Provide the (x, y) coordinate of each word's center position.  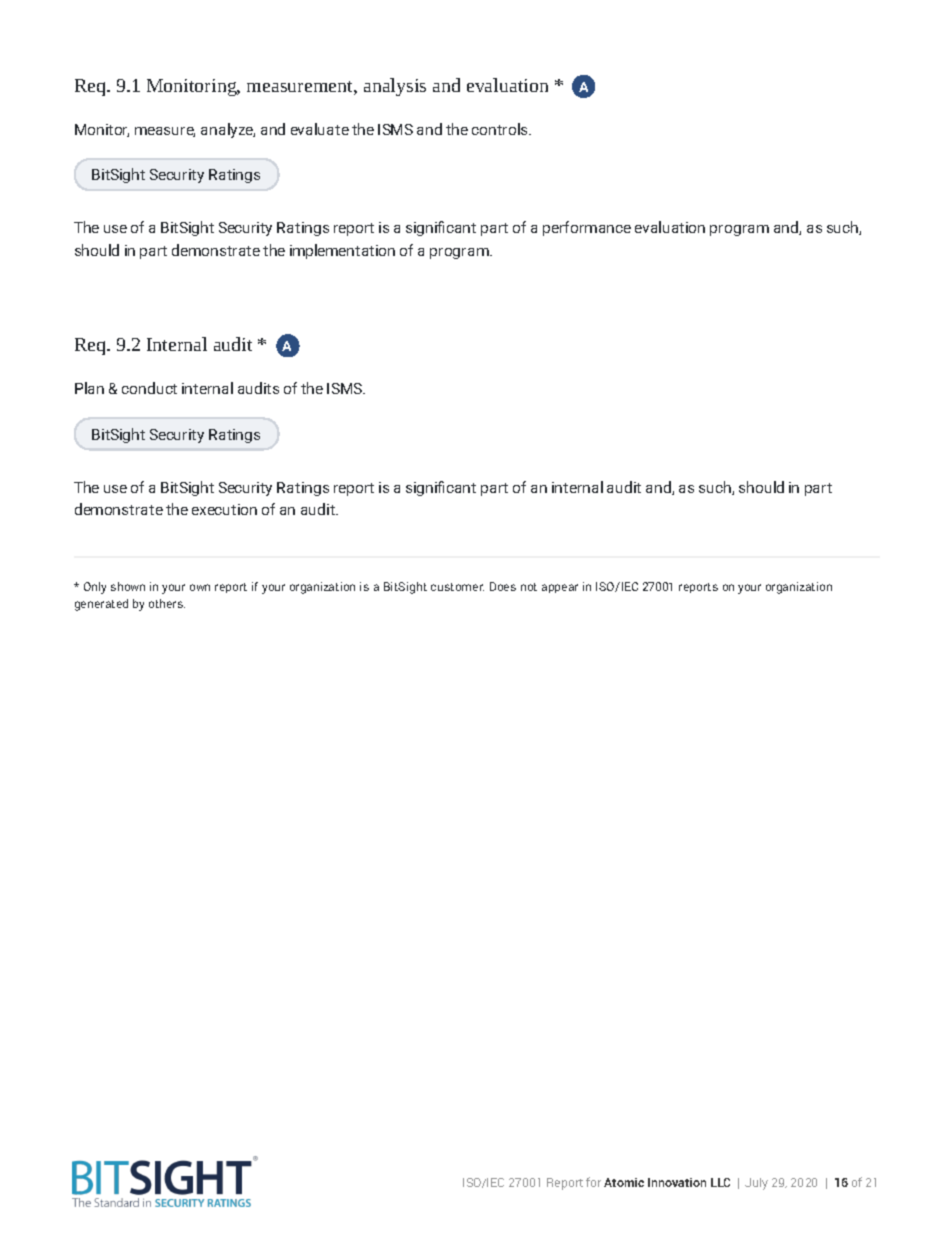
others (167, 603)
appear (560, 588)
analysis (395, 87)
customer (457, 587)
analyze (228, 130)
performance (587, 228)
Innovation (677, 1182)
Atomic (624, 1182)
